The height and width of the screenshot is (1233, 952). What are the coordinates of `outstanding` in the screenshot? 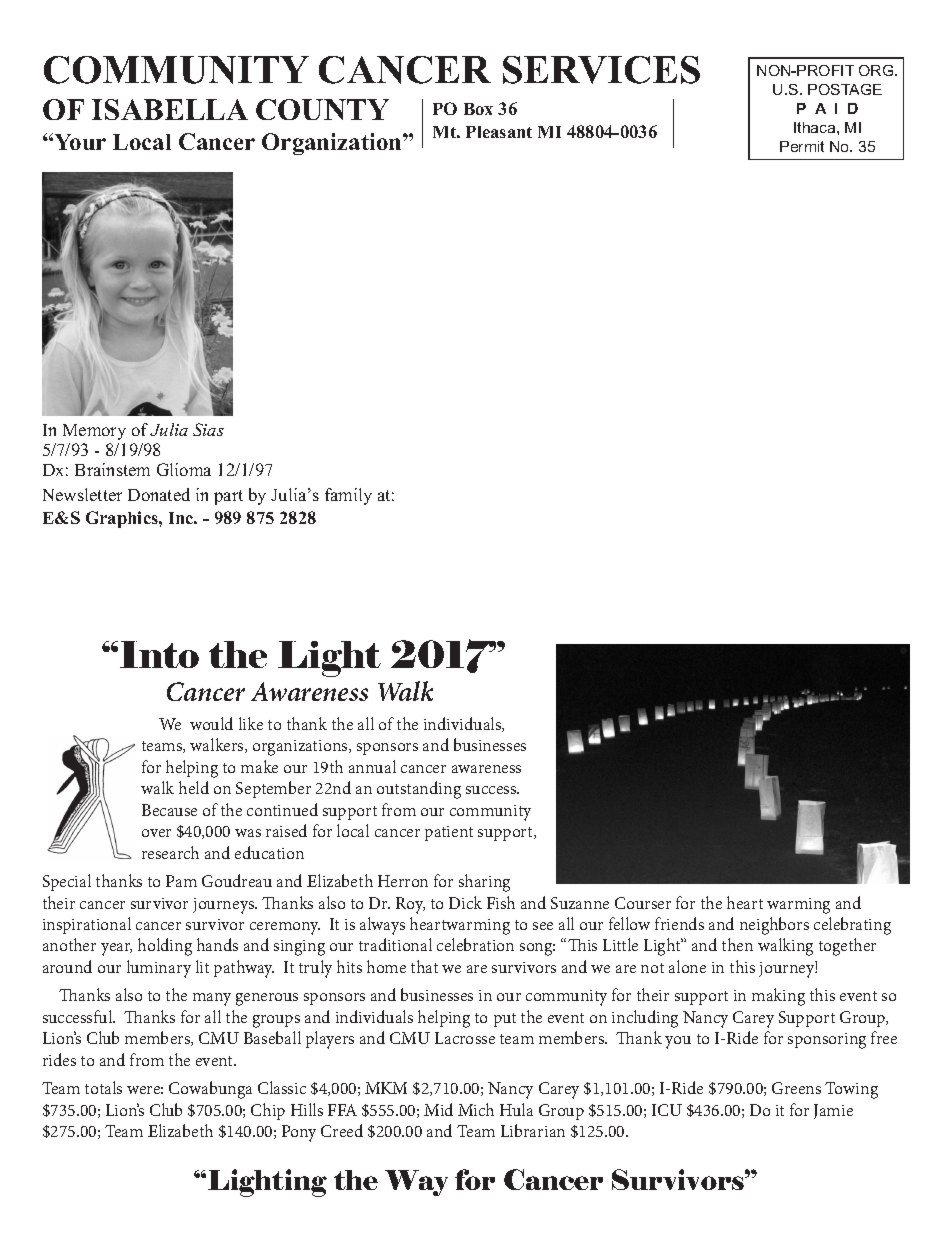 It's located at (419, 790).
